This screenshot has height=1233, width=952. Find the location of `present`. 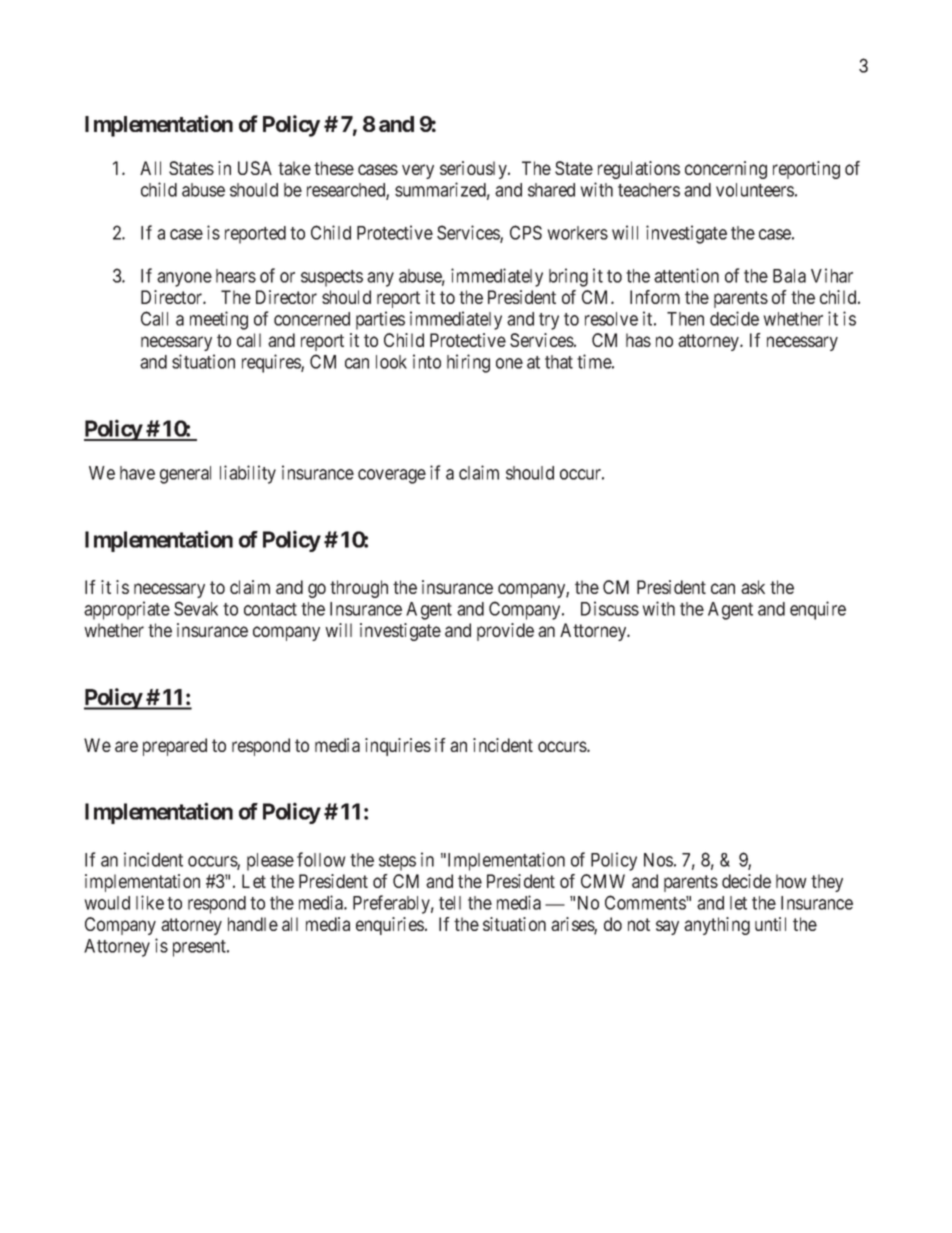

present is located at coordinates (200, 948).
